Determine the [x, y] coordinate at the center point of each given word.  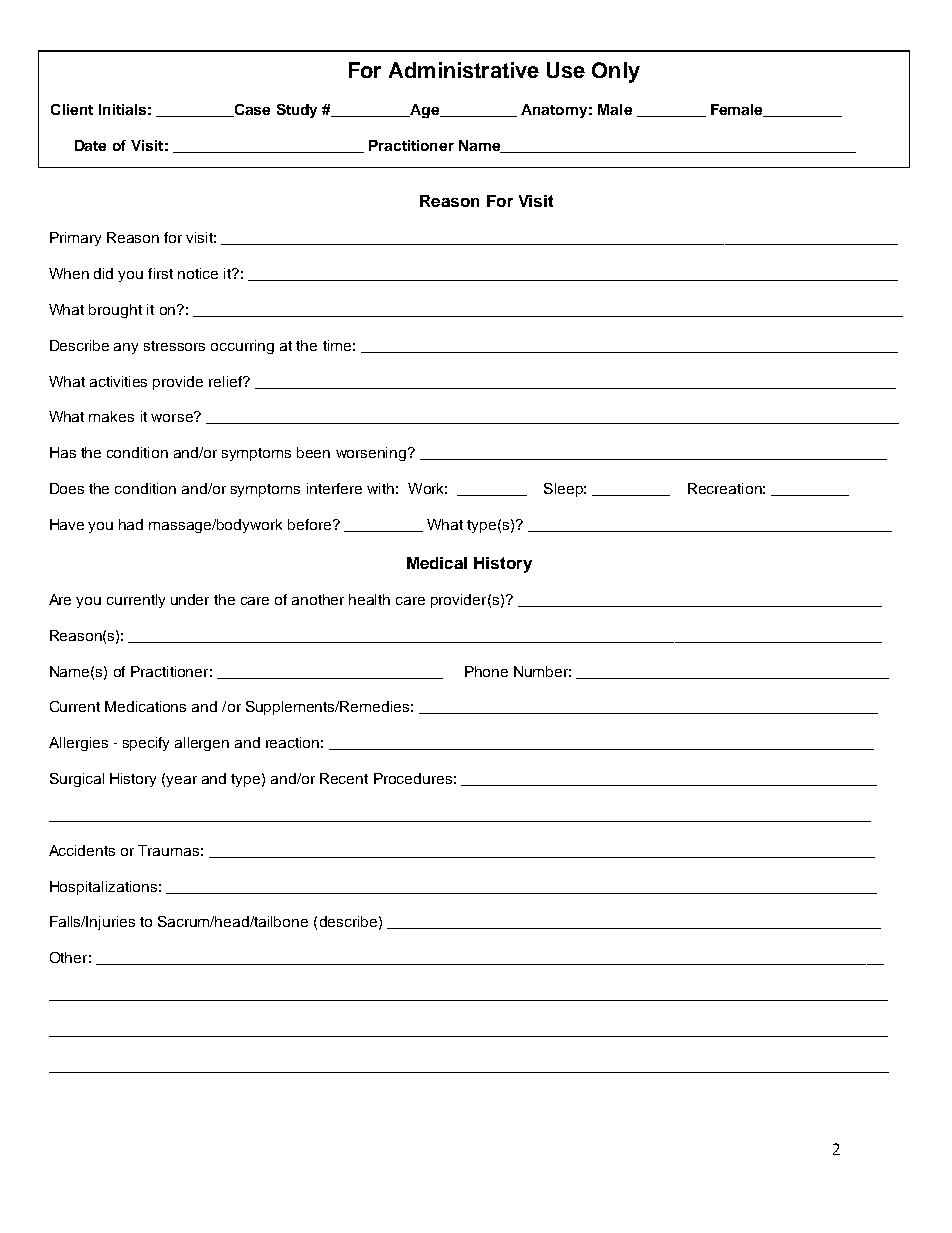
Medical [437, 563]
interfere [334, 488]
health [369, 599]
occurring [242, 347]
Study [297, 111]
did [103, 273]
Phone [486, 671]
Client [72, 109]
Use [566, 70]
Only [616, 72]
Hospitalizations [103, 888]
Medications [145, 706]
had [131, 524]
